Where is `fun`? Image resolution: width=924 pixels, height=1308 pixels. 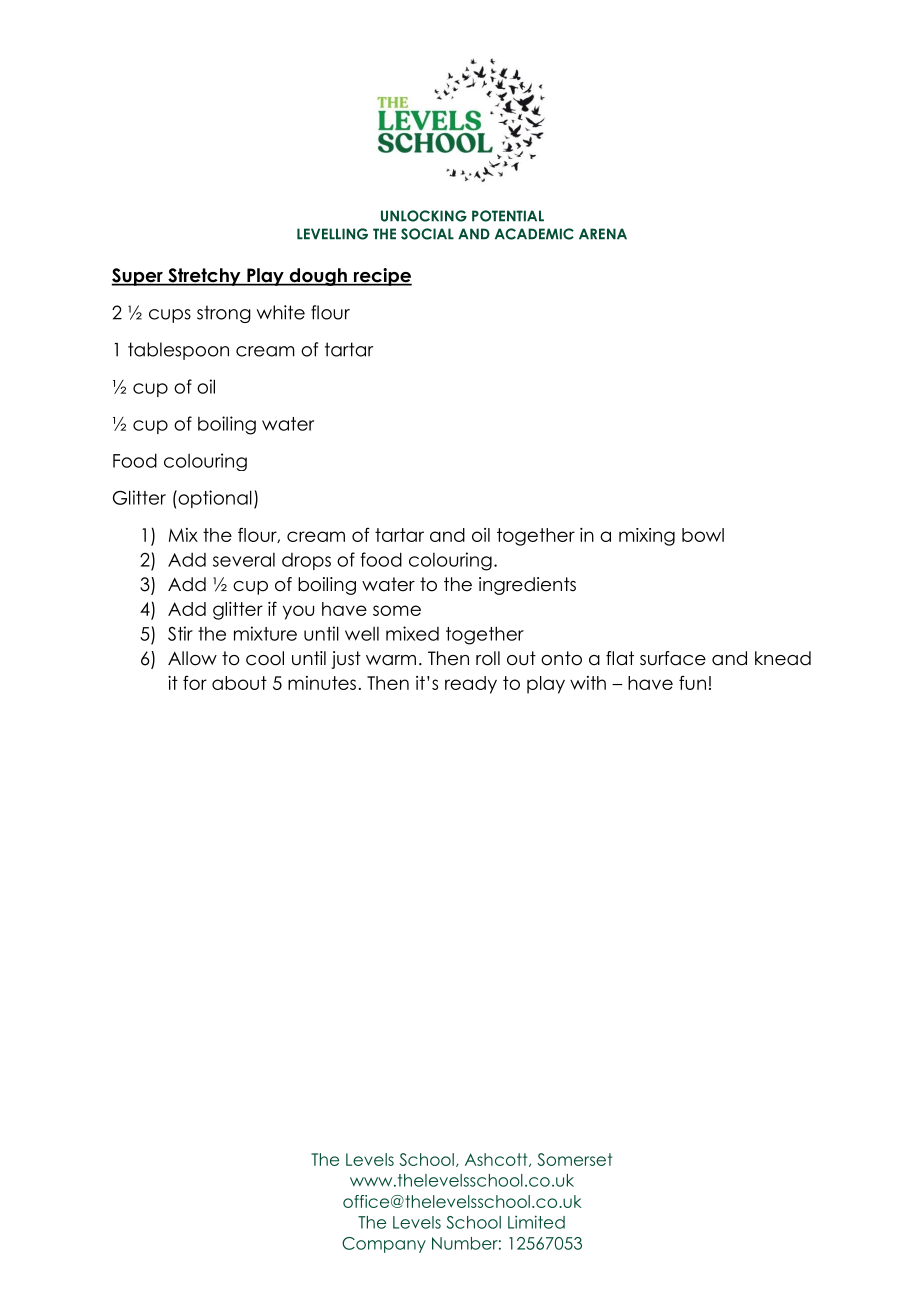
fun is located at coordinates (692, 682).
